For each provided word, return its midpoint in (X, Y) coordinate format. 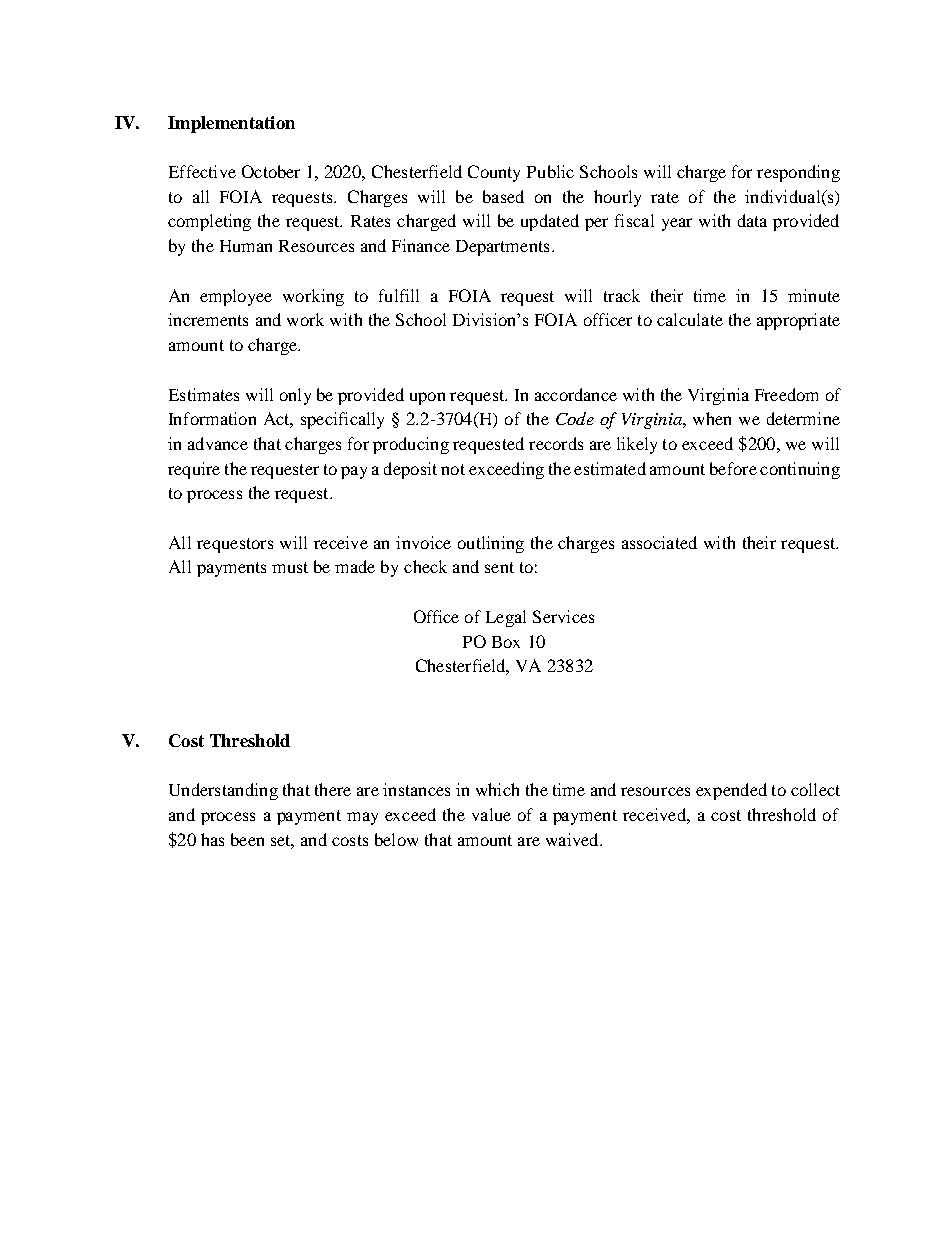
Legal (506, 618)
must (290, 567)
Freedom (786, 394)
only (295, 396)
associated (659, 542)
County (494, 173)
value (491, 814)
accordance (576, 394)
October (271, 171)
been (247, 839)
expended (731, 791)
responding (798, 173)
